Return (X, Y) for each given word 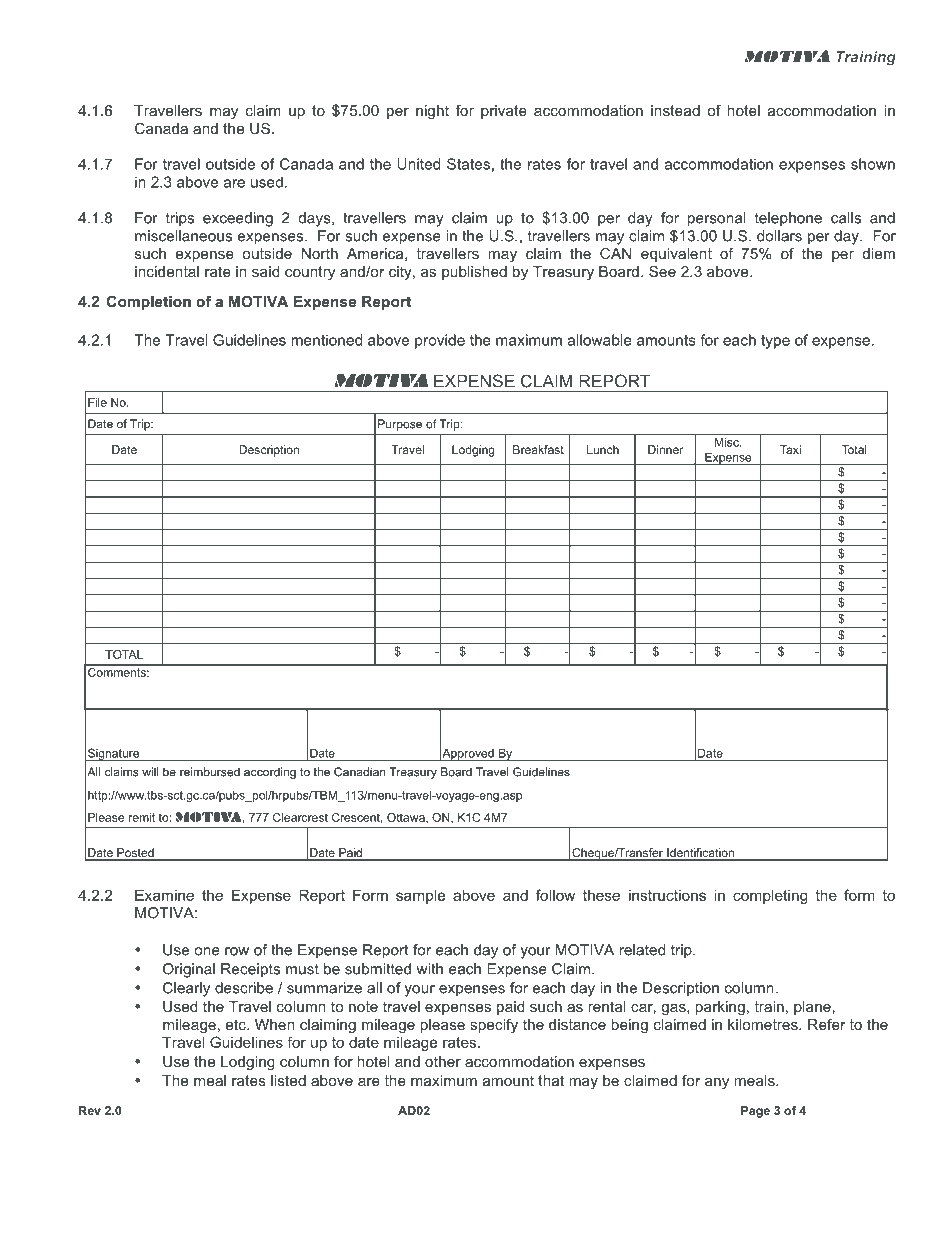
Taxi (790, 449)
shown (873, 164)
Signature (114, 754)
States (468, 164)
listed (288, 1080)
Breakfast (538, 449)
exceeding (238, 219)
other (443, 1061)
